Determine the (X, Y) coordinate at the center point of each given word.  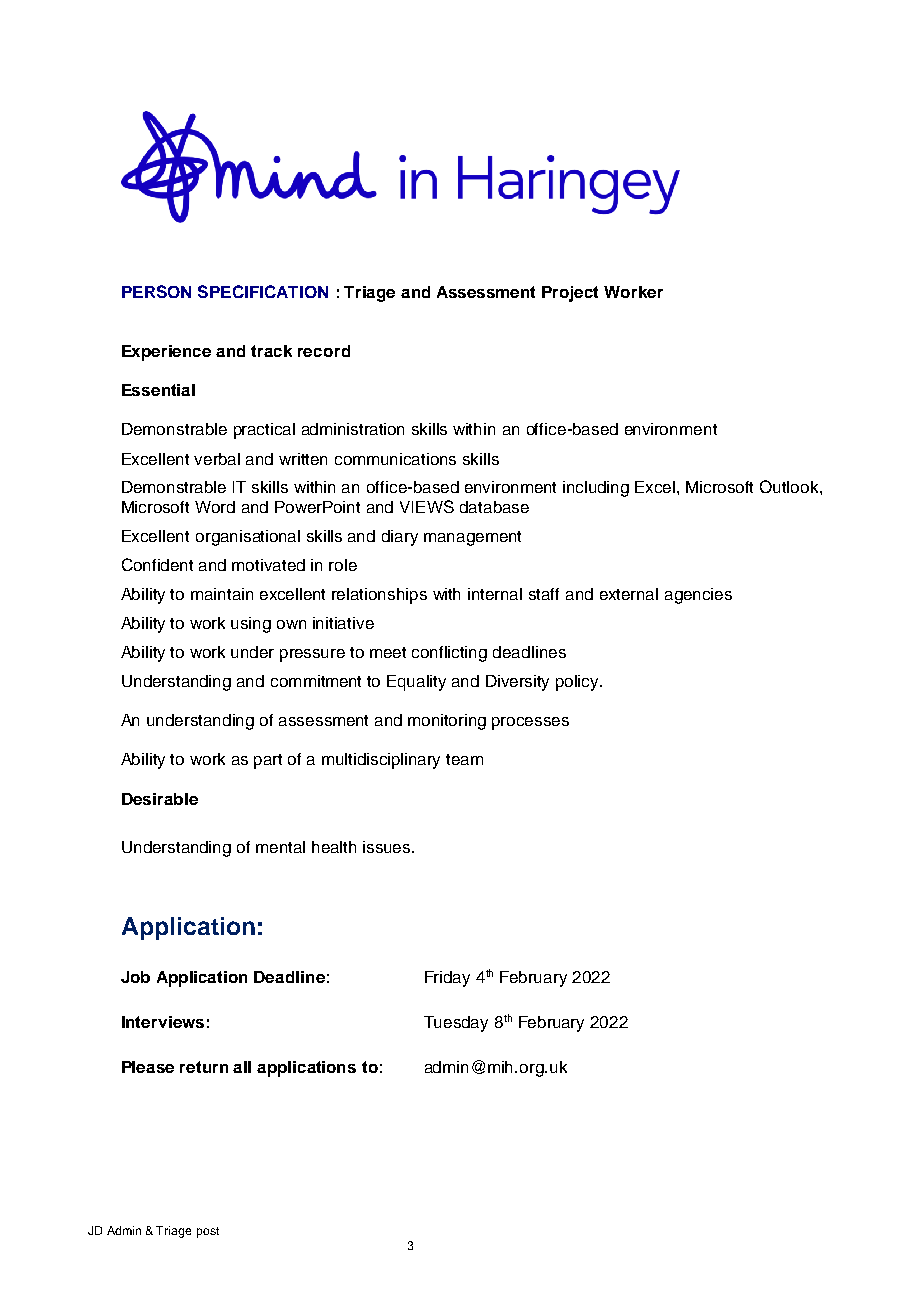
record (324, 351)
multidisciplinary (381, 761)
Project (570, 294)
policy (579, 683)
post (208, 1232)
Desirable (160, 799)
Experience (166, 353)
